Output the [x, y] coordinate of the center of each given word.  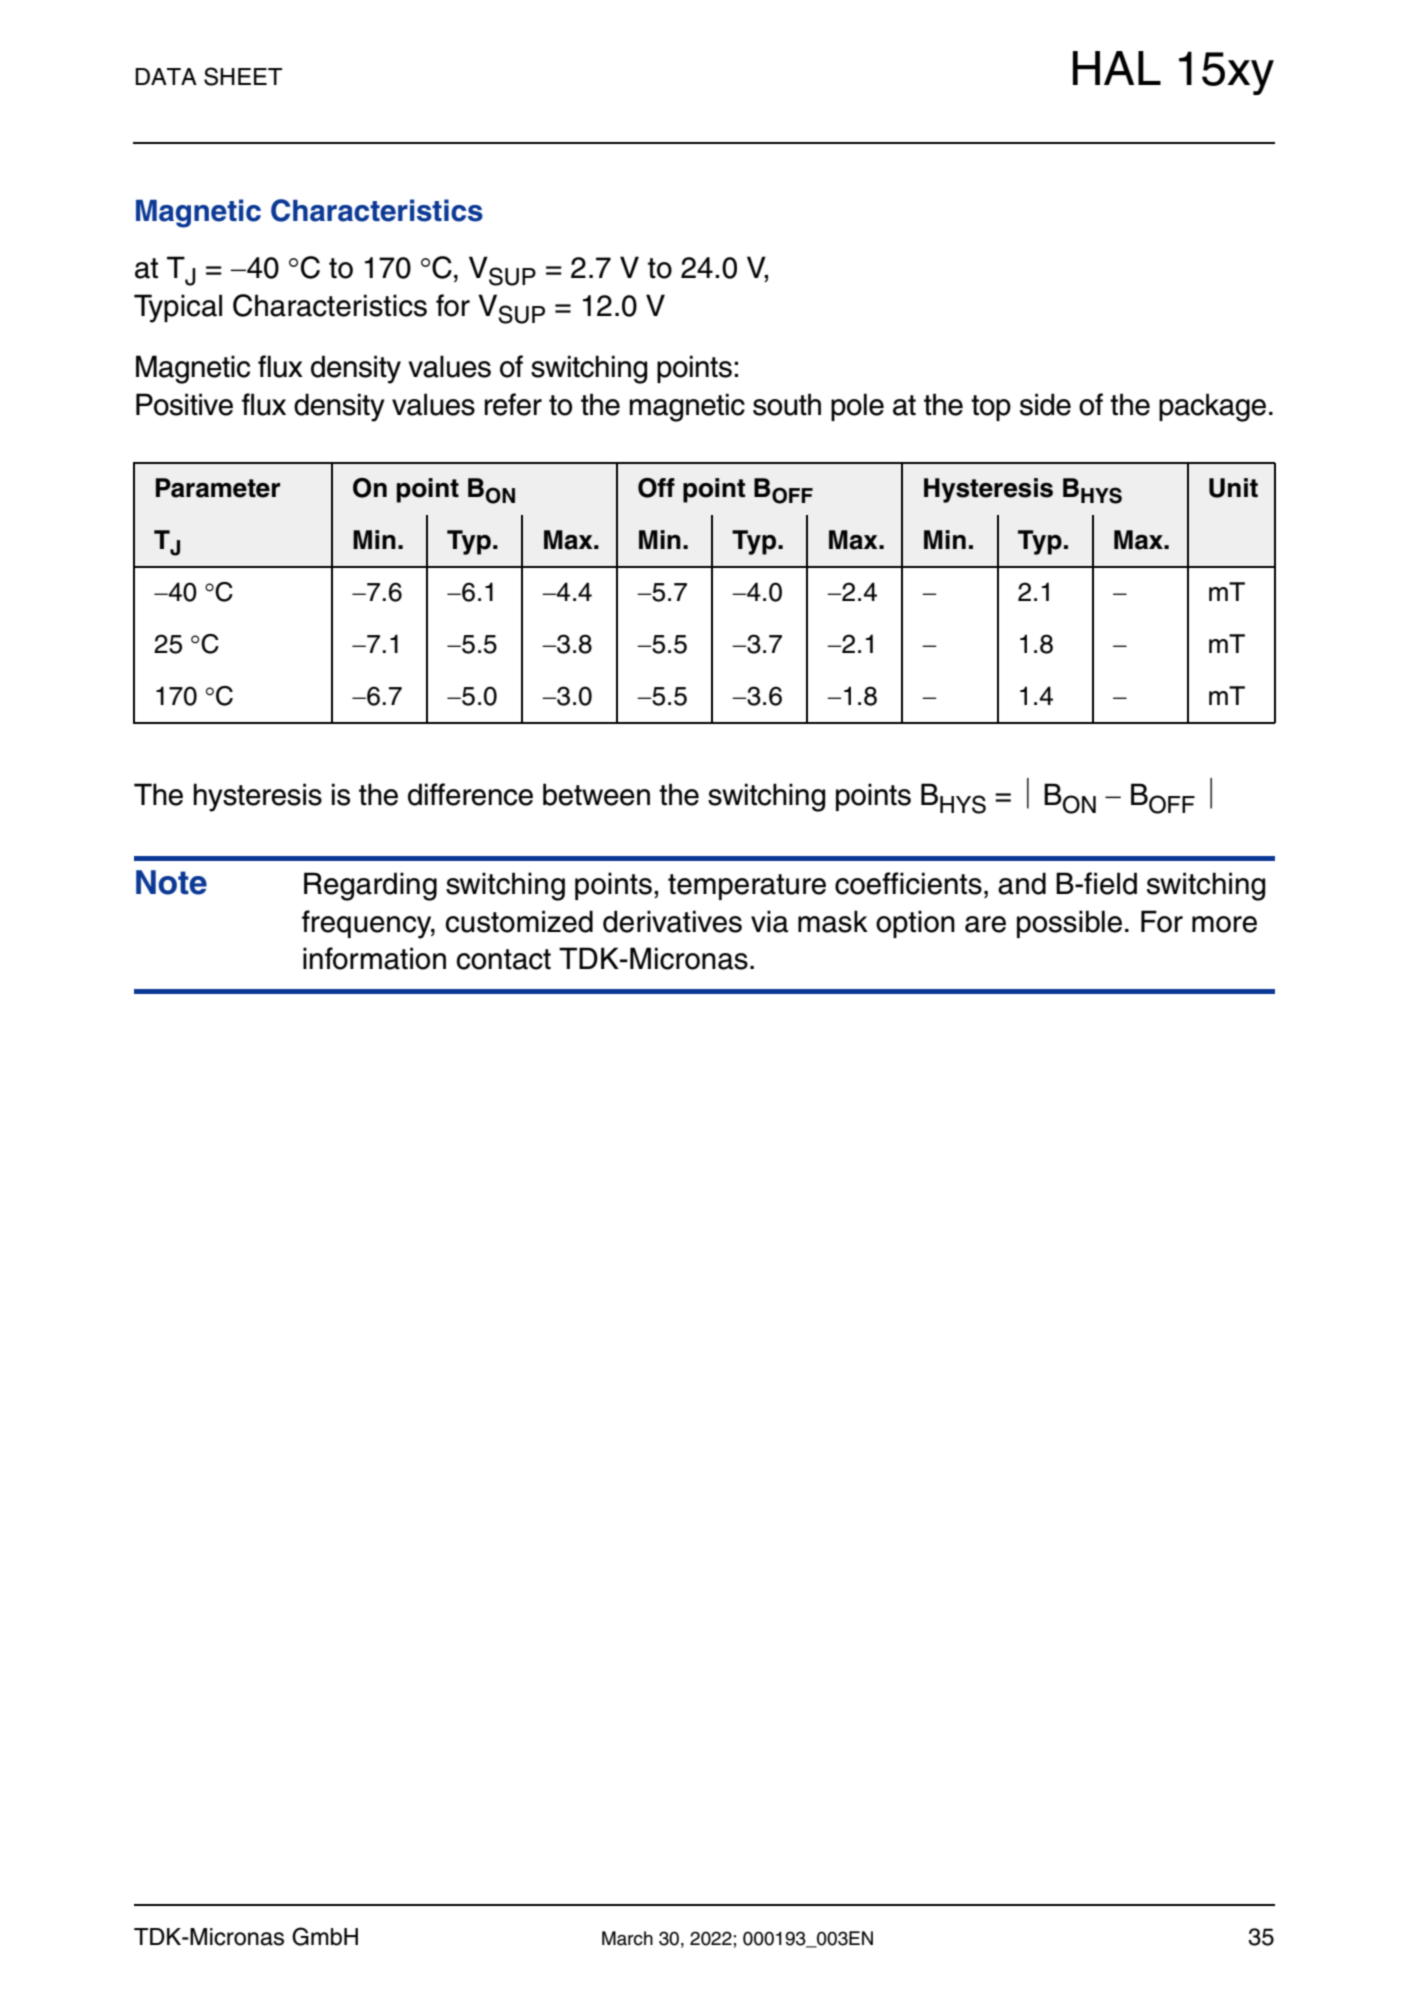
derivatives [672, 921]
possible [1069, 924]
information [374, 958]
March [627, 1938]
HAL [1117, 68]
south [787, 404]
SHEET [243, 76]
